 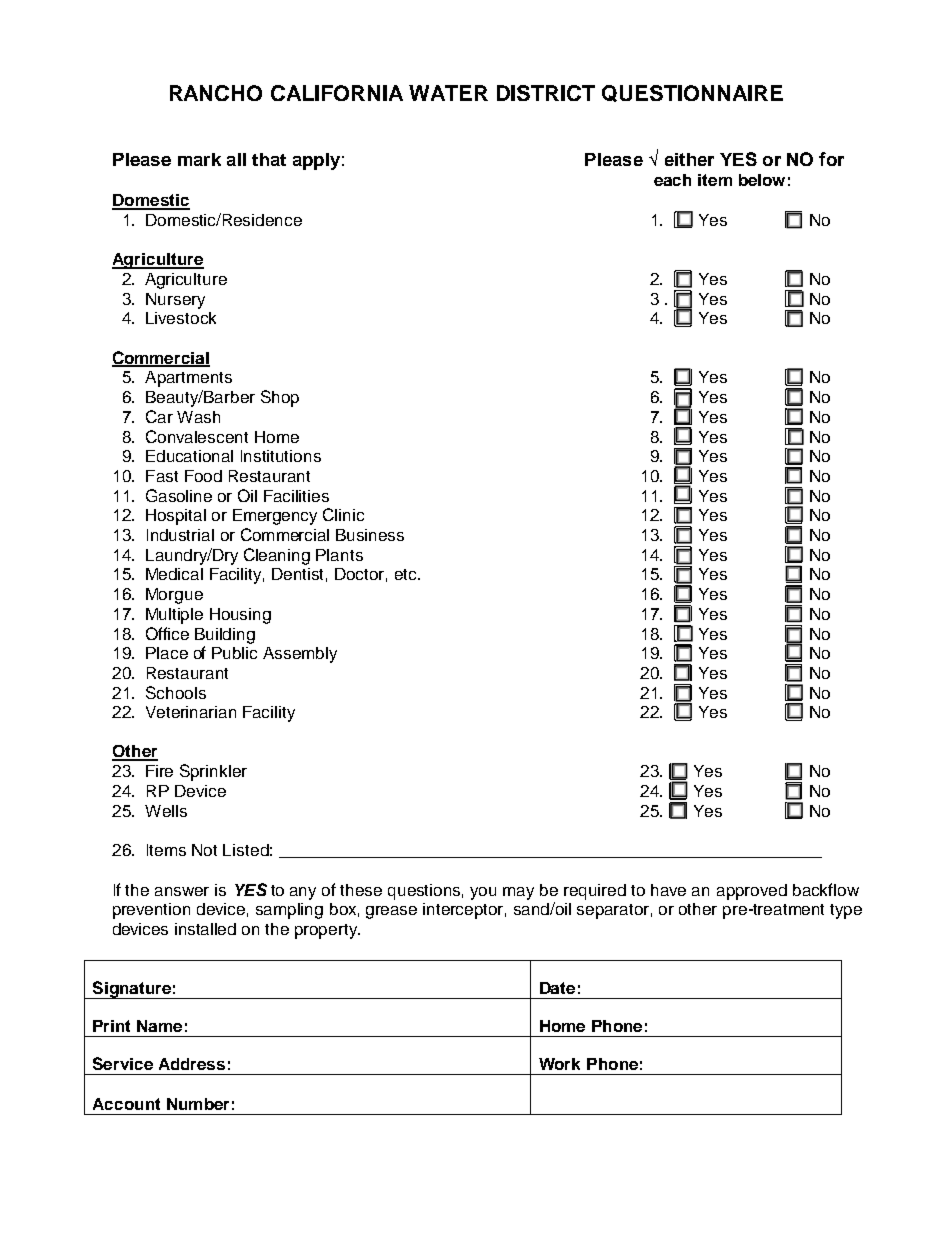 What do you see at coordinates (692, 93) in the document?
I see `QUESTIONNAIRE` at bounding box center [692, 93].
